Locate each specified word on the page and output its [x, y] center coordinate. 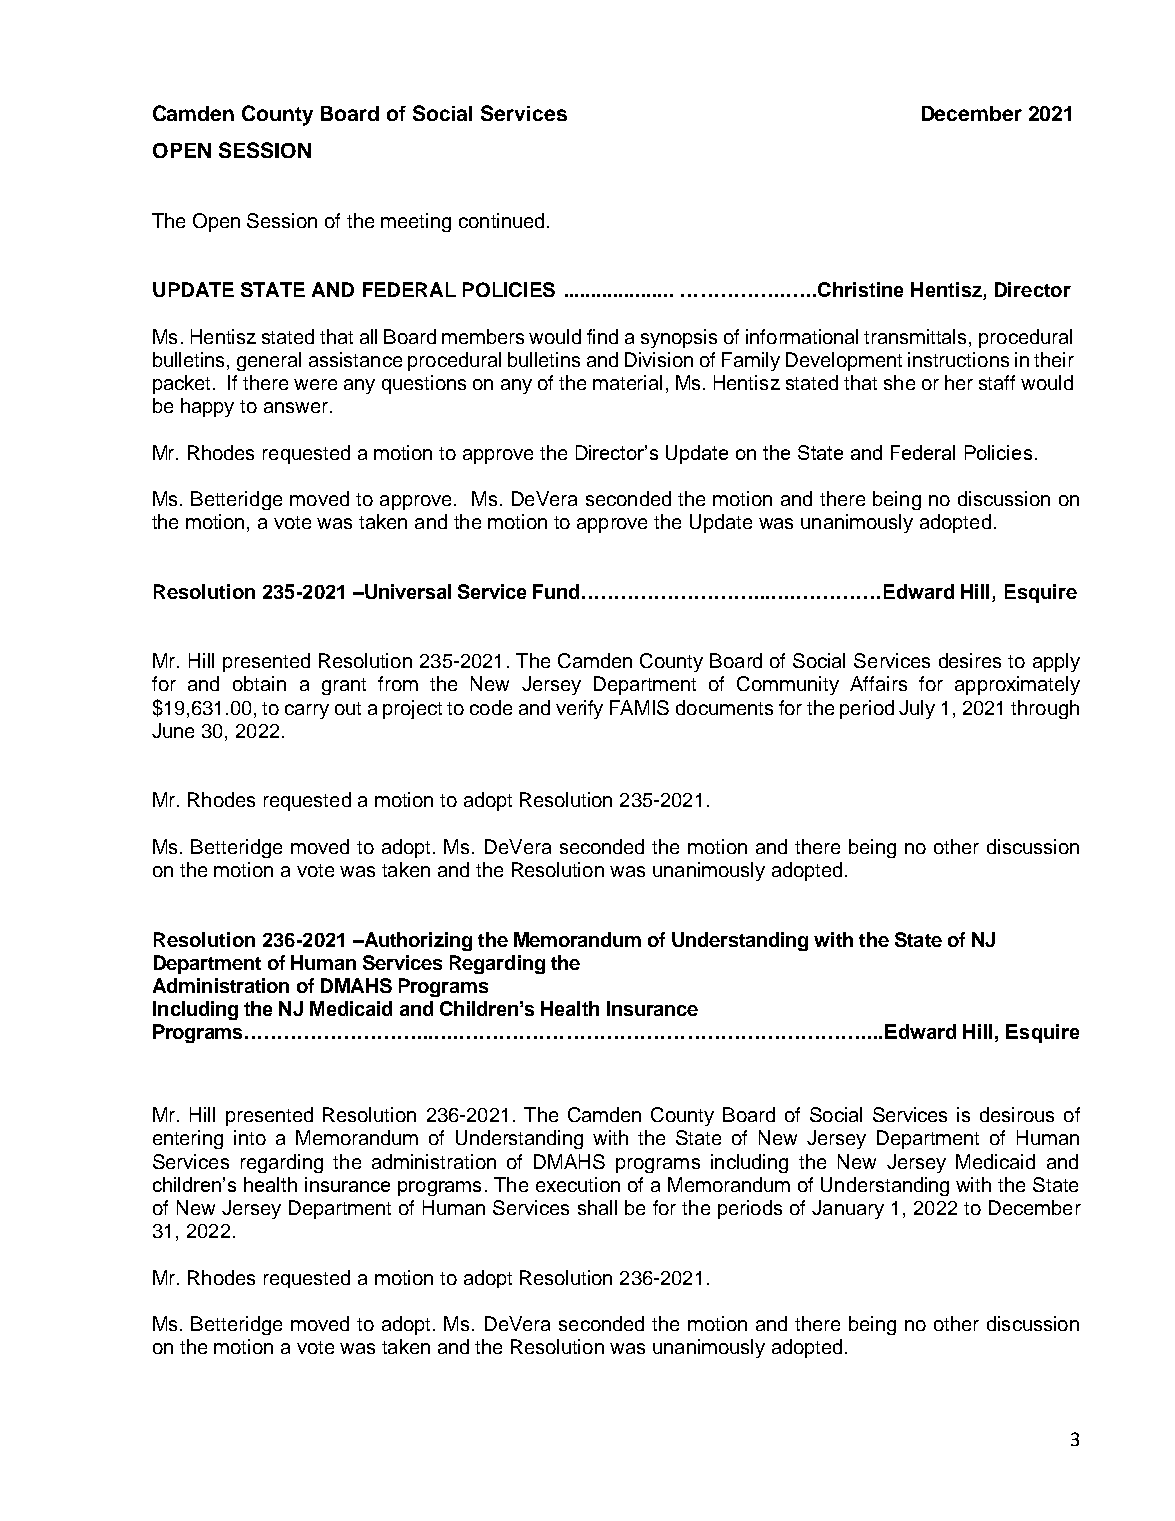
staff [997, 382]
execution [578, 1184]
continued [501, 220]
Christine [860, 289]
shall [597, 1207]
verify [579, 709]
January [848, 1209]
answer [296, 407]
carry [307, 711]
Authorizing [417, 941]
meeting [416, 222]
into [250, 1137]
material [627, 382]
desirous [1017, 1114]
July [917, 709]
